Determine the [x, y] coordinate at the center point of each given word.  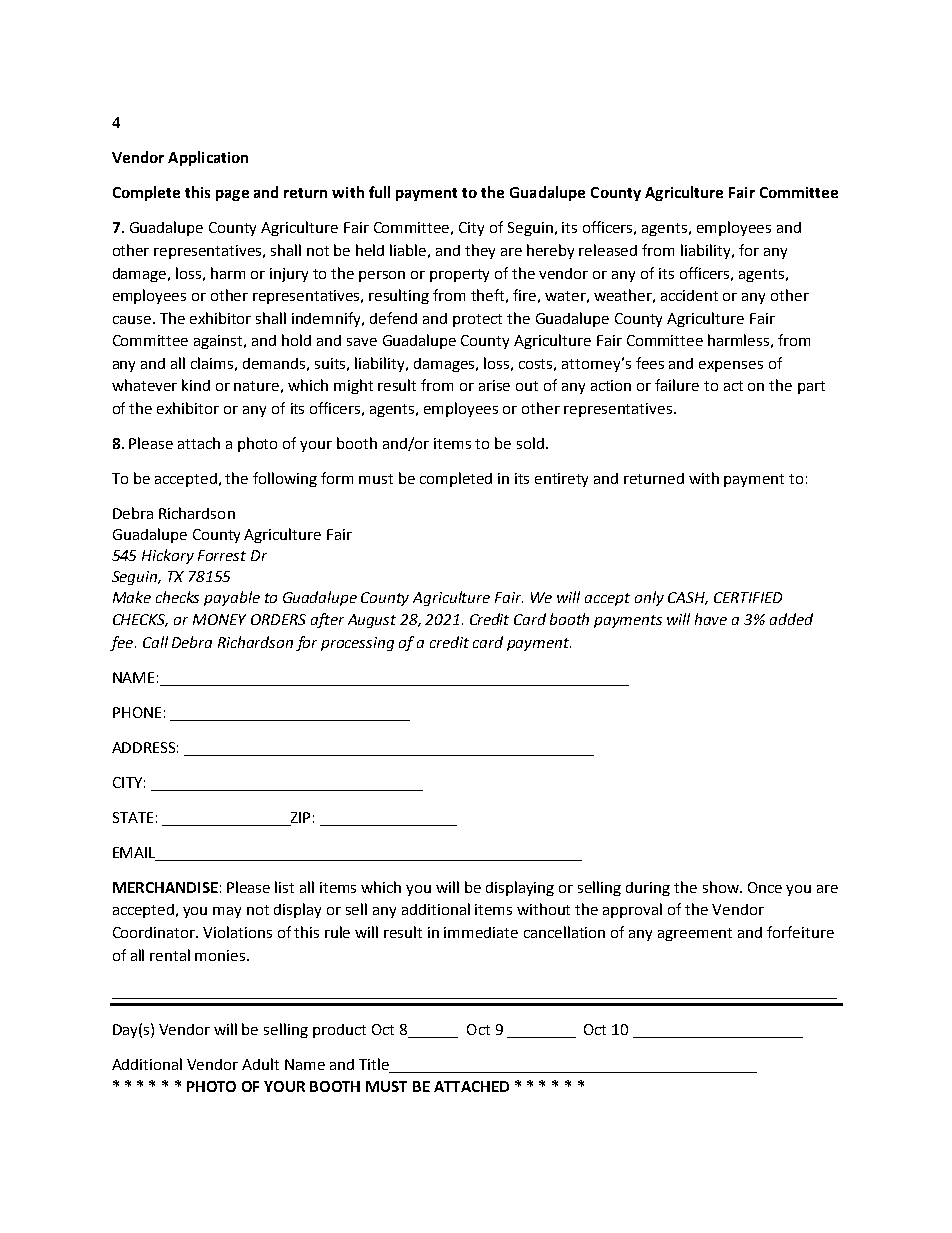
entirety [561, 480]
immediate [481, 932]
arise [494, 385]
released [608, 250]
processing [357, 644]
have [711, 619]
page [232, 195]
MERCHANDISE [165, 887]
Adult [260, 1064]
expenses [731, 366]
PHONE [137, 712]
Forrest [222, 555]
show [722, 887]
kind [196, 385]
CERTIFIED [748, 597]
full [379, 192]
